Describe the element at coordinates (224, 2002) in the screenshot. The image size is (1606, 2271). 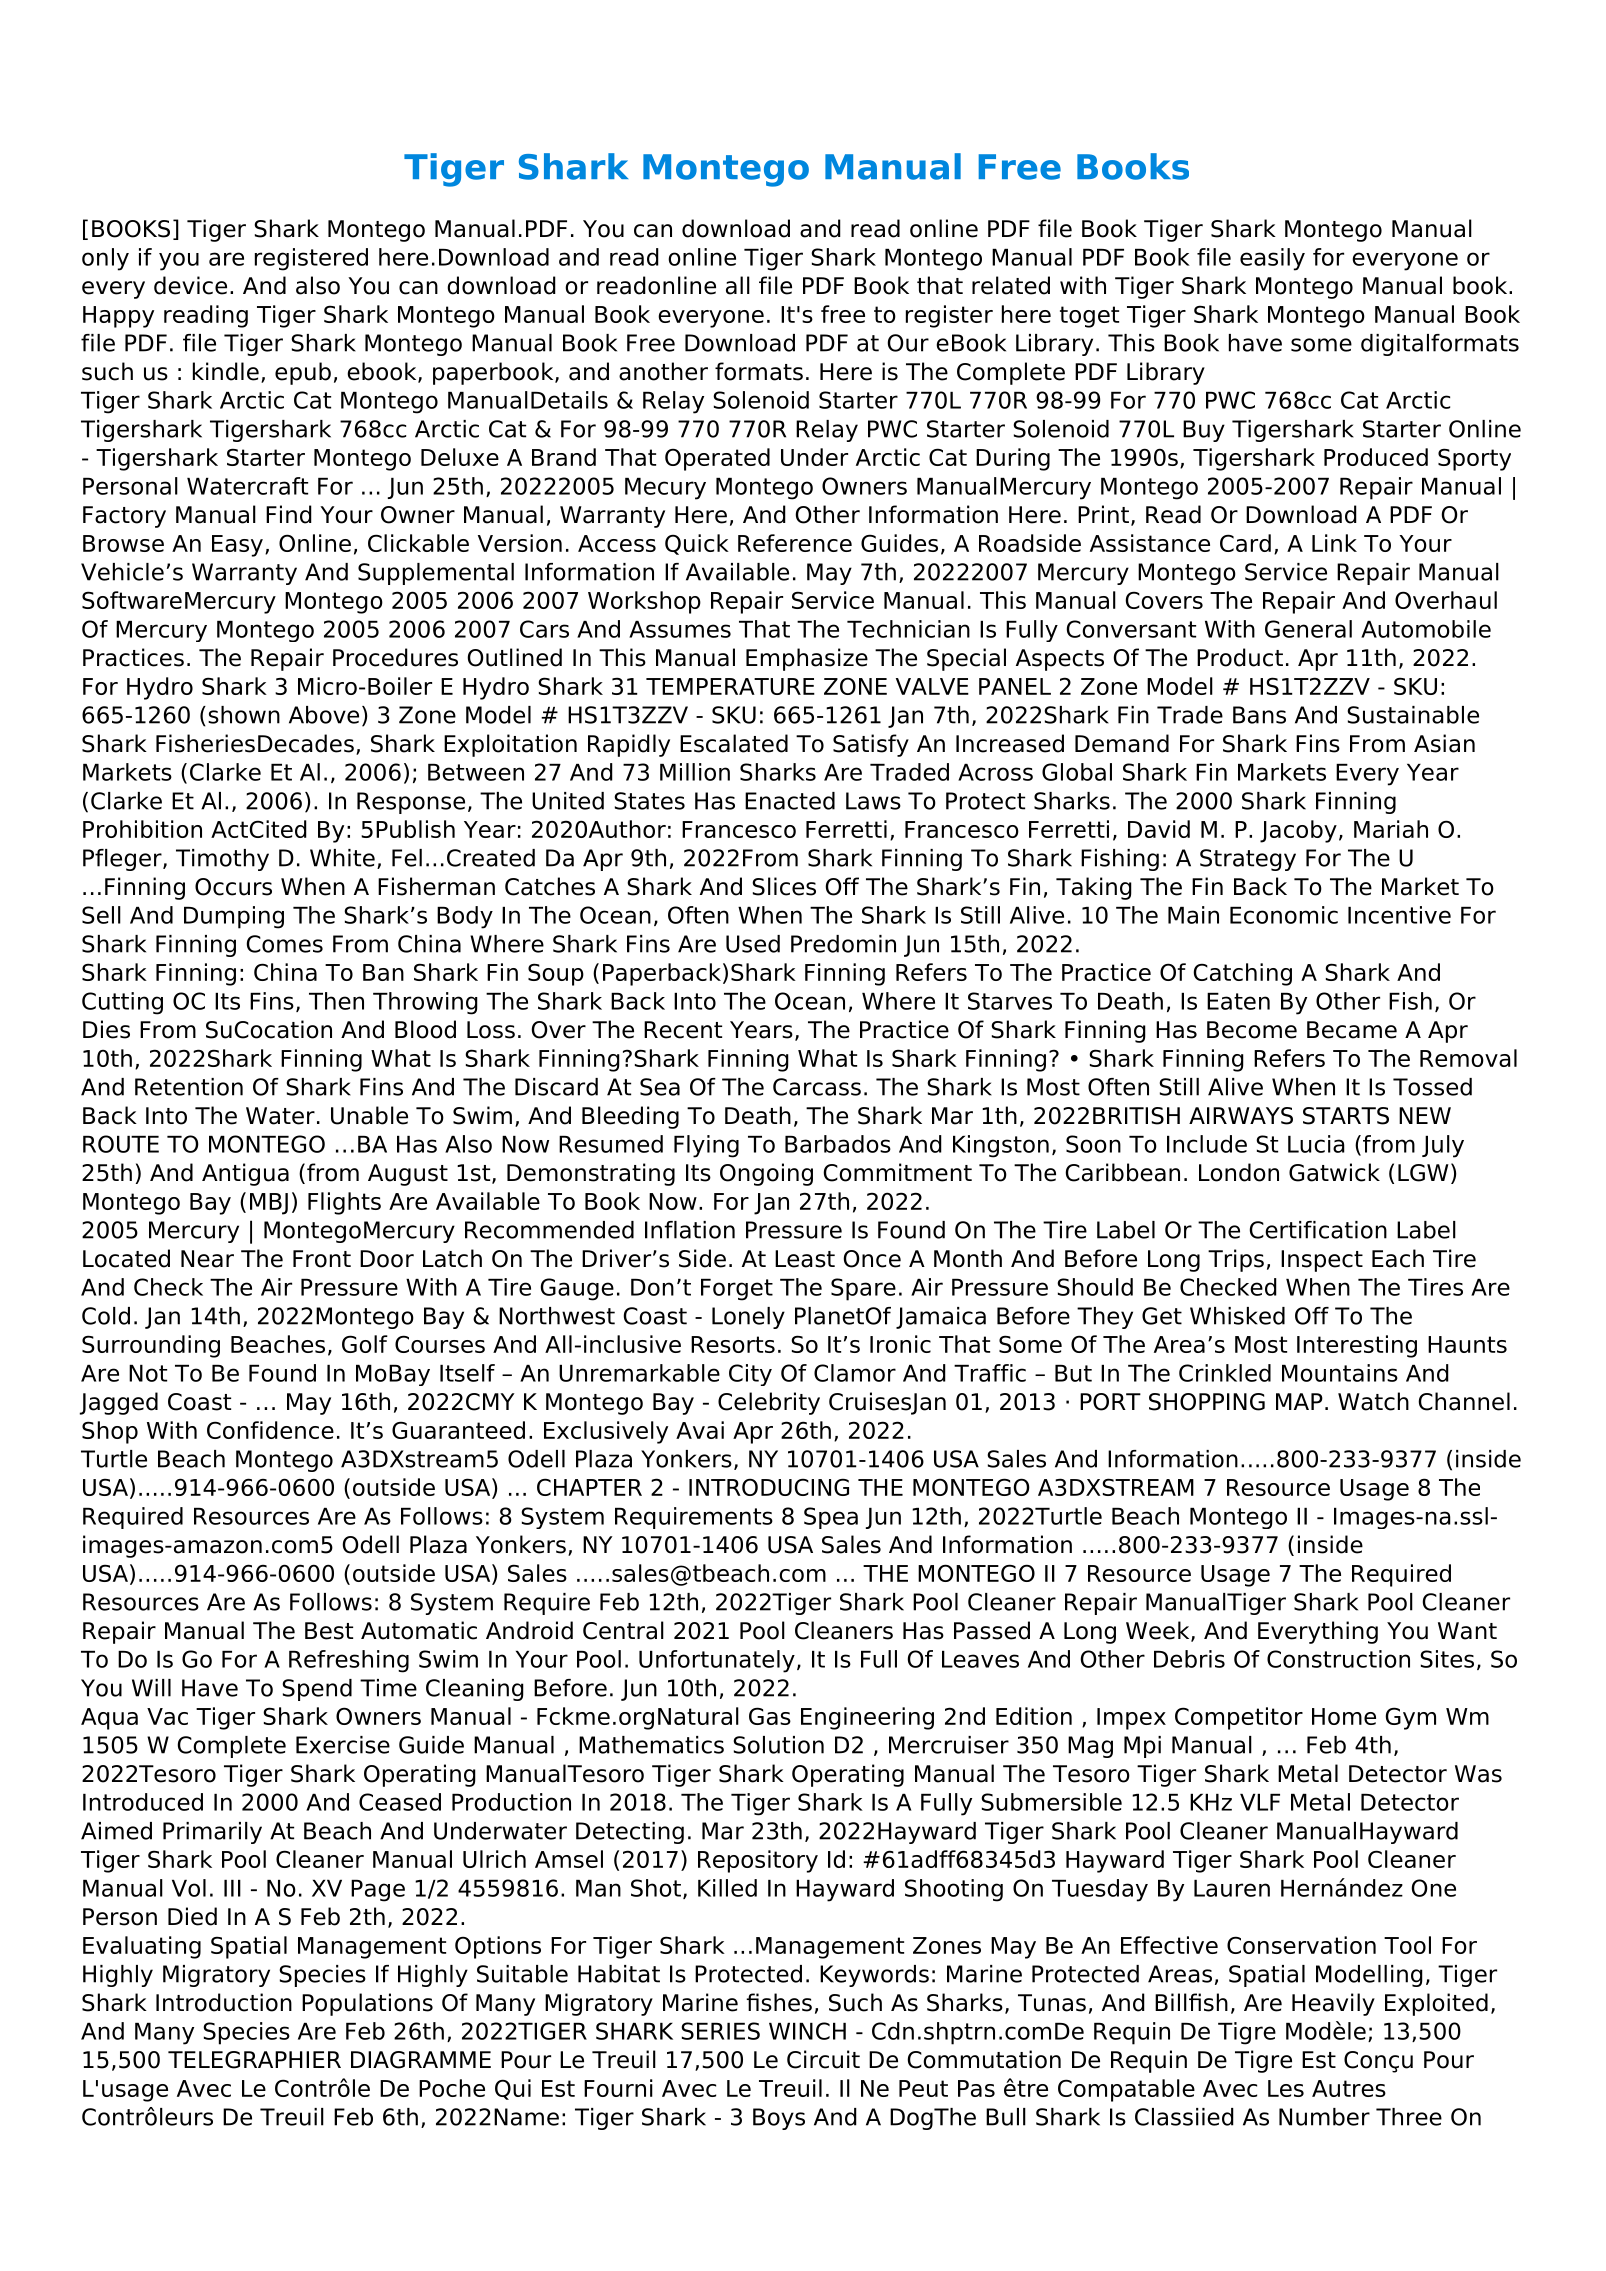
I see `Introduction` at that location.
